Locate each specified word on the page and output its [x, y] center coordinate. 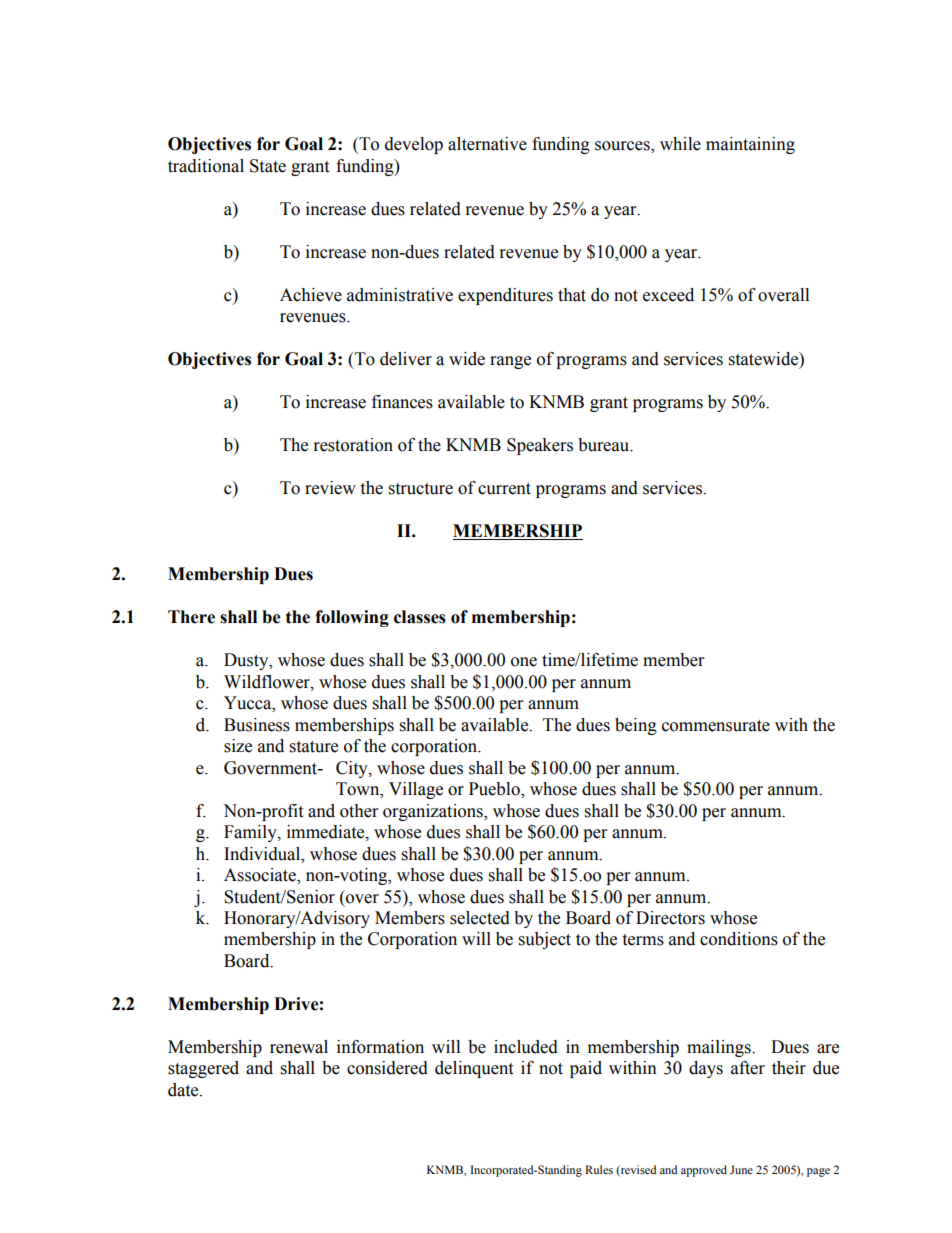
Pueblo [495, 790]
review [330, 488]
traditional [206, 166]
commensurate [716, 726]
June [741, 1169]
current [504, 489]
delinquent [474, 1069]
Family [251, 833]
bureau [605, 445]
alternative [487, 144]
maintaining [750, 145]
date [184, 1090]
